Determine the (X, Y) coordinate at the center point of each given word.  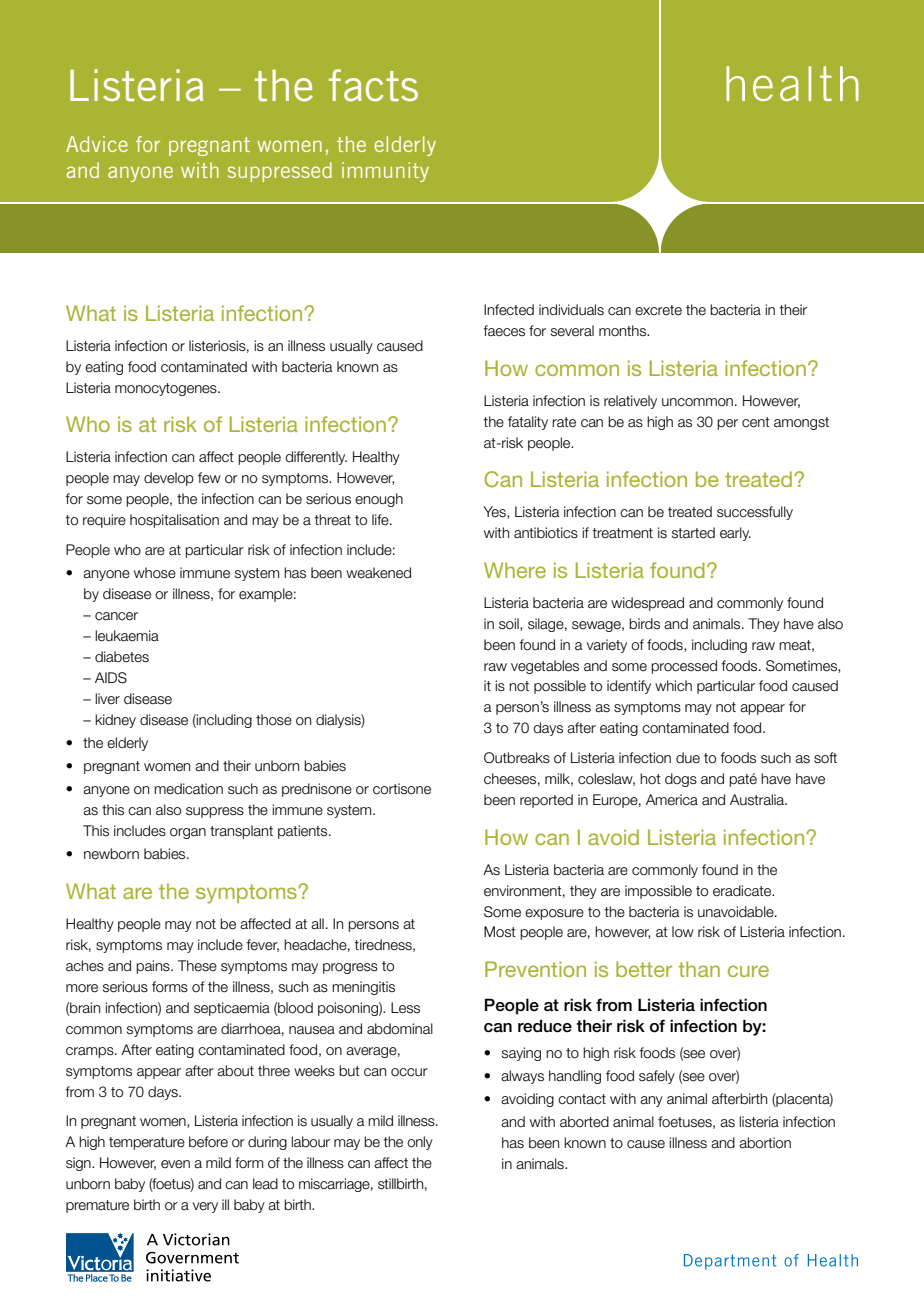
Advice (97, 144)
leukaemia (127, 636)
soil (510, 624)
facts (373, 85)
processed (684, 667)
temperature (147, 1143)
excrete (658, 310)
